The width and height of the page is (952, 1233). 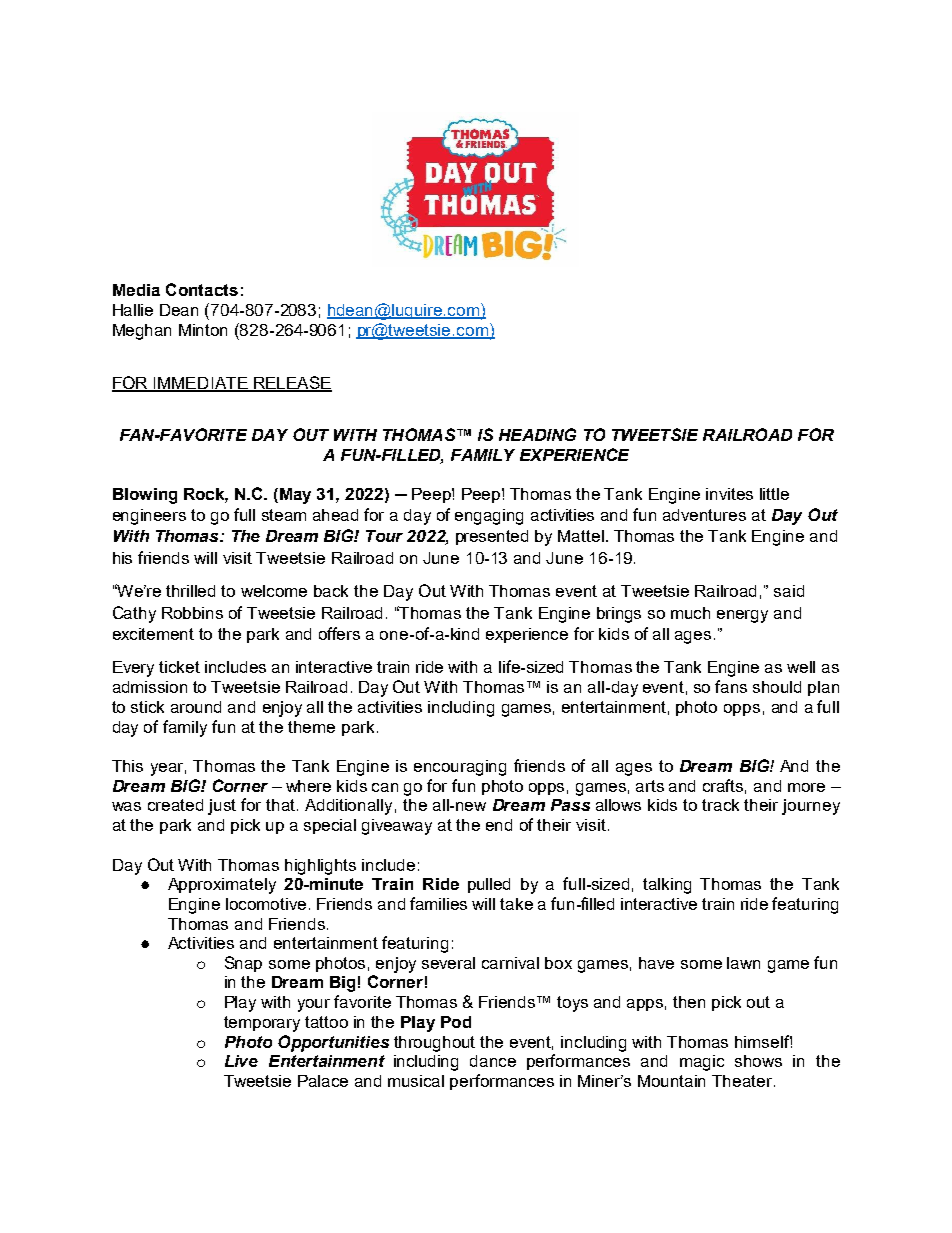 What do you see at coordinates (460, 768) in the page?
I see `encouraging` at bounding box center [460, 768].
